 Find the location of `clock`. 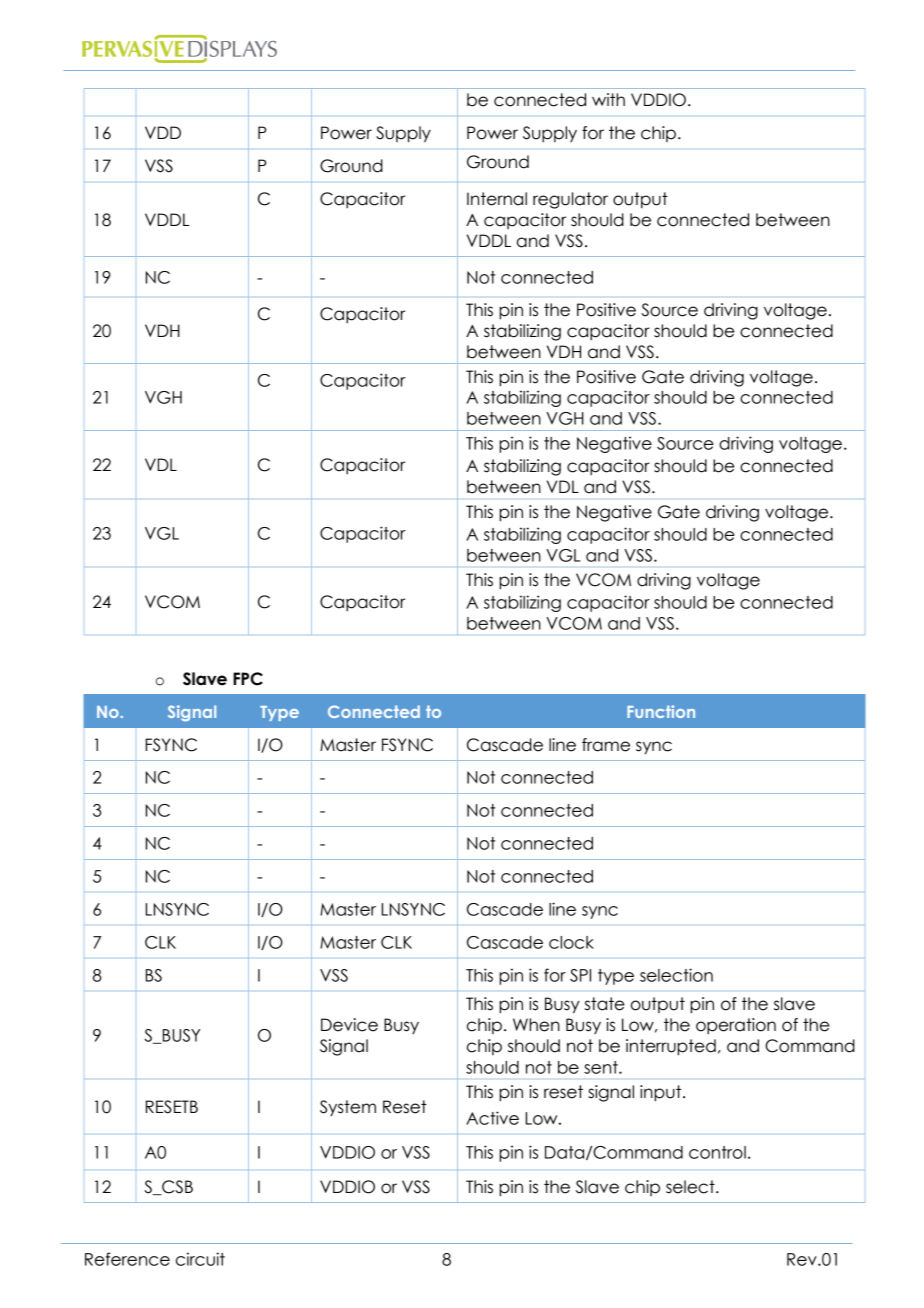

clock is located at coordinates (571, 942).
